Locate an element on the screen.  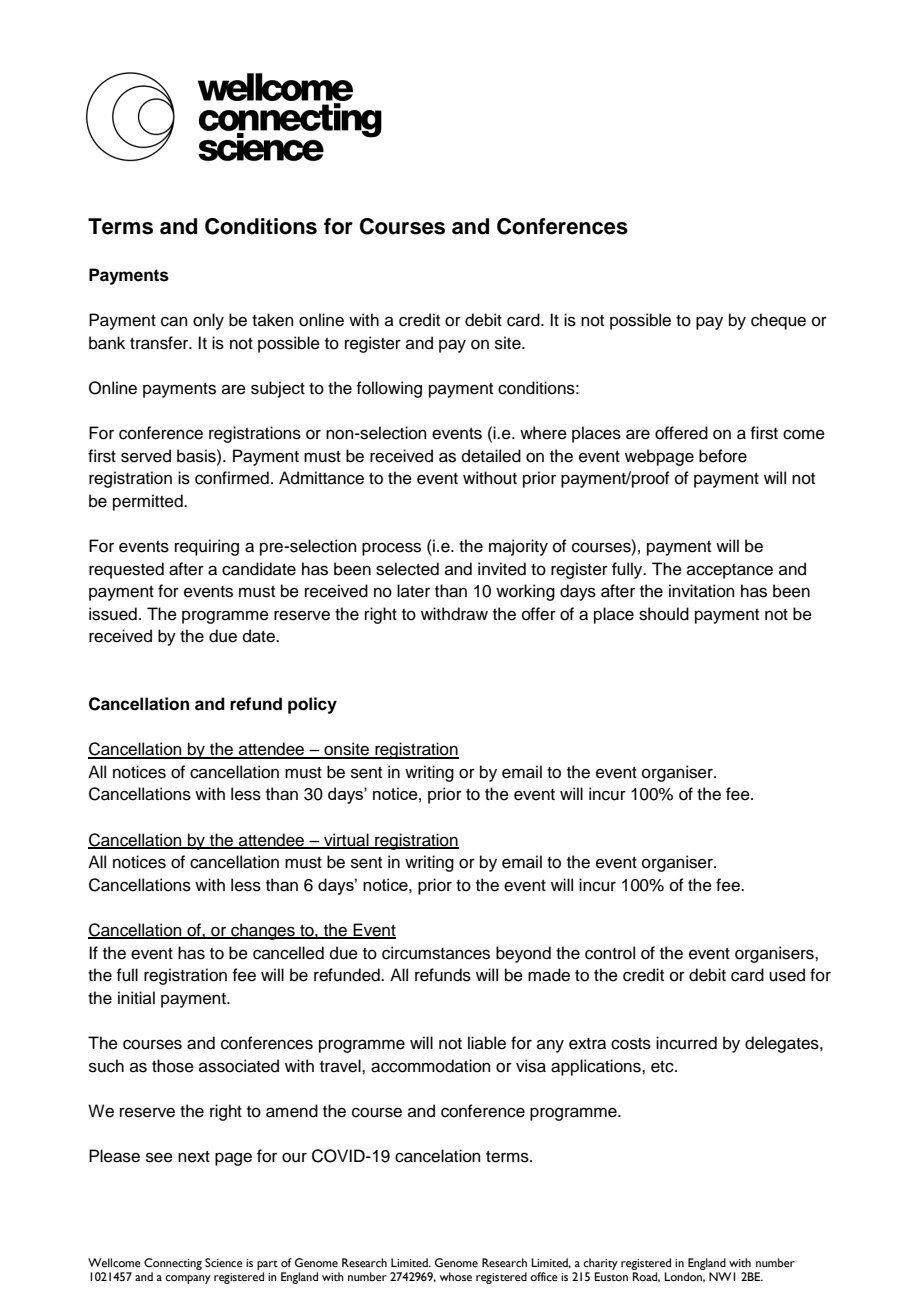
transfer is located at coordinates (160, 343).
